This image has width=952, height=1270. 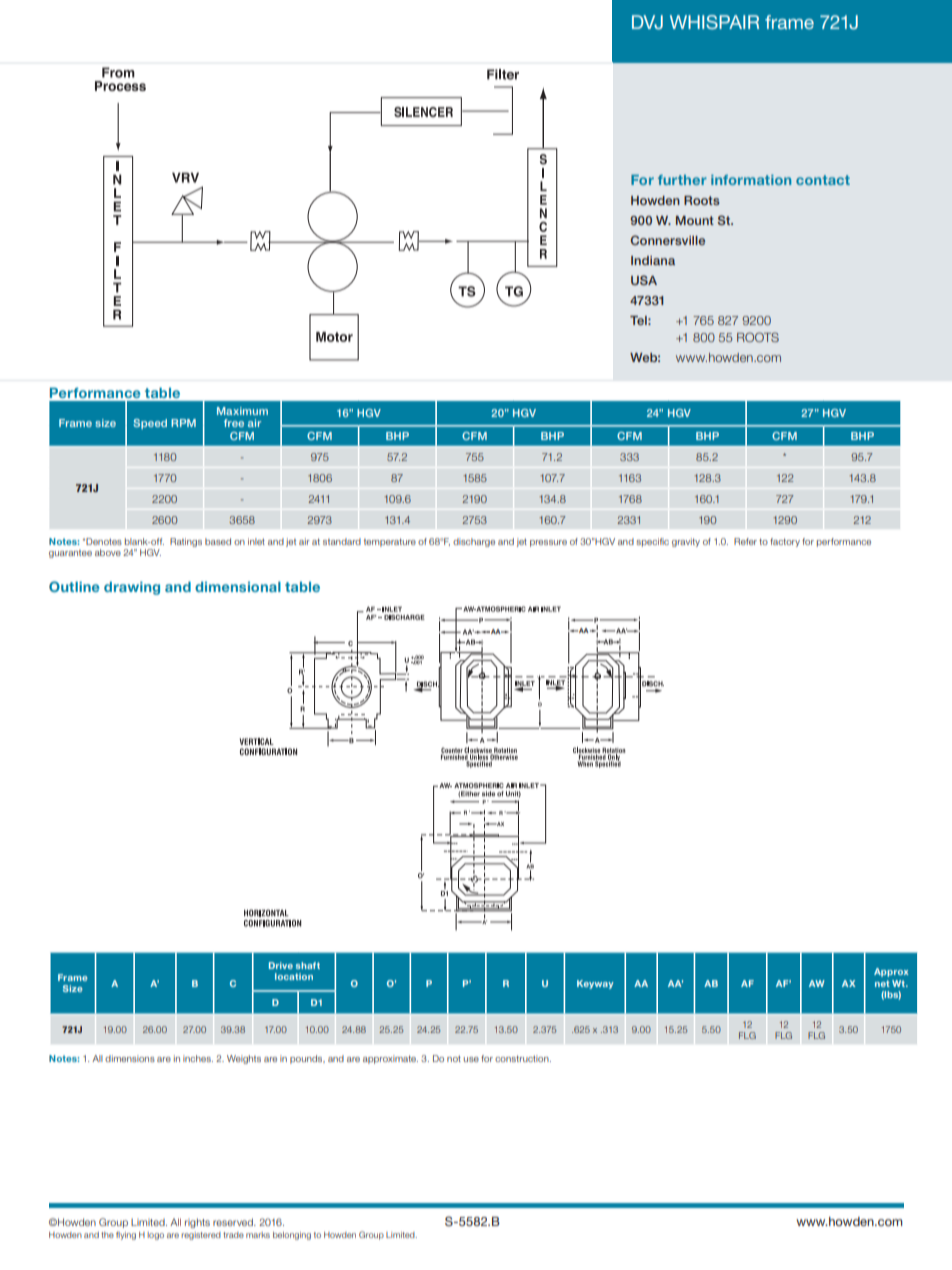 I want to click on belonging, so click(x=292, y=1236).
